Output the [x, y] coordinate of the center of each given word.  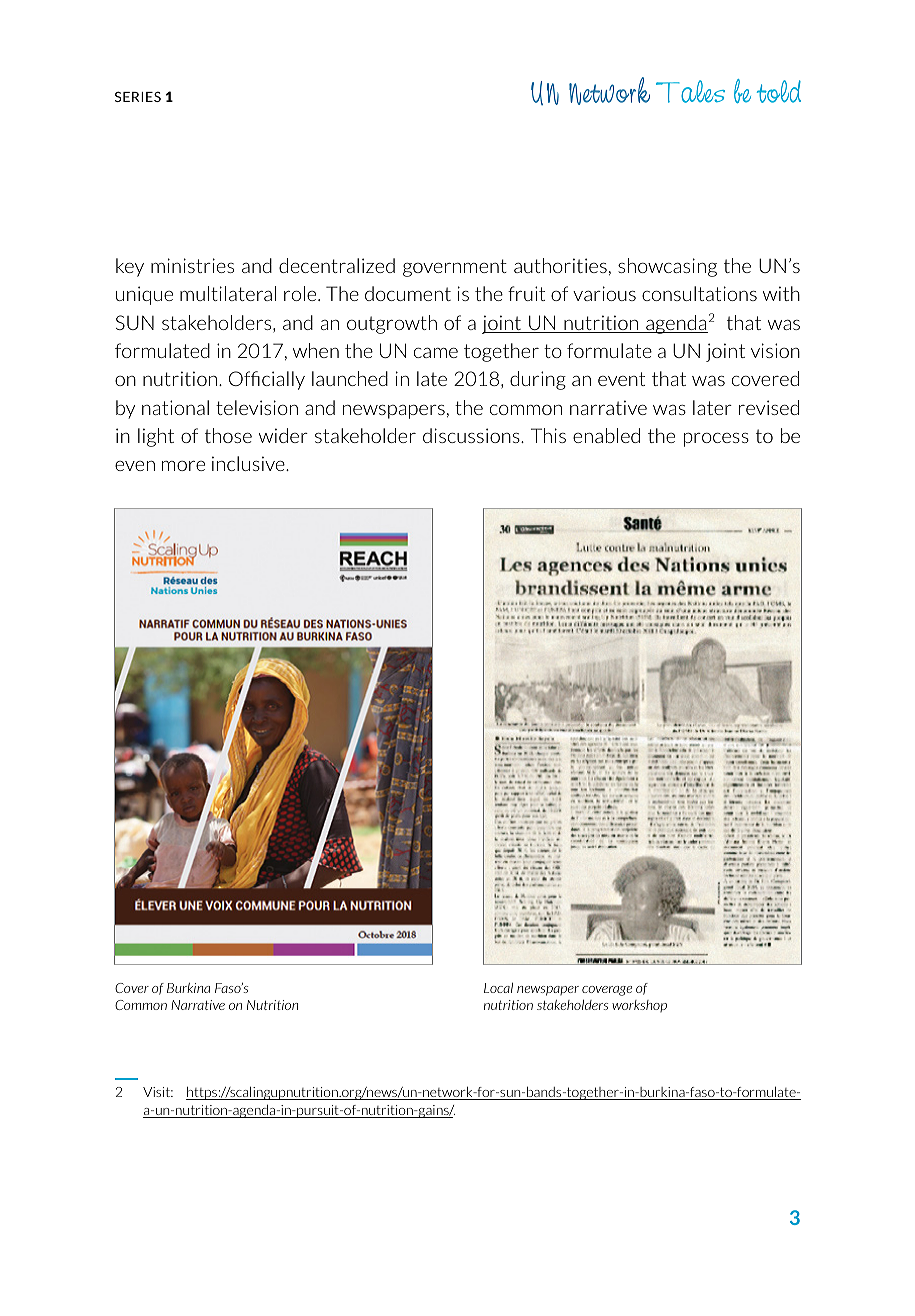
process [716, 440]
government [455, 268]
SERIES [138, 96]
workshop [639, 1006]
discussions [472, 435]
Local [498, 988]
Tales [690, 91]
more [183, 466]
